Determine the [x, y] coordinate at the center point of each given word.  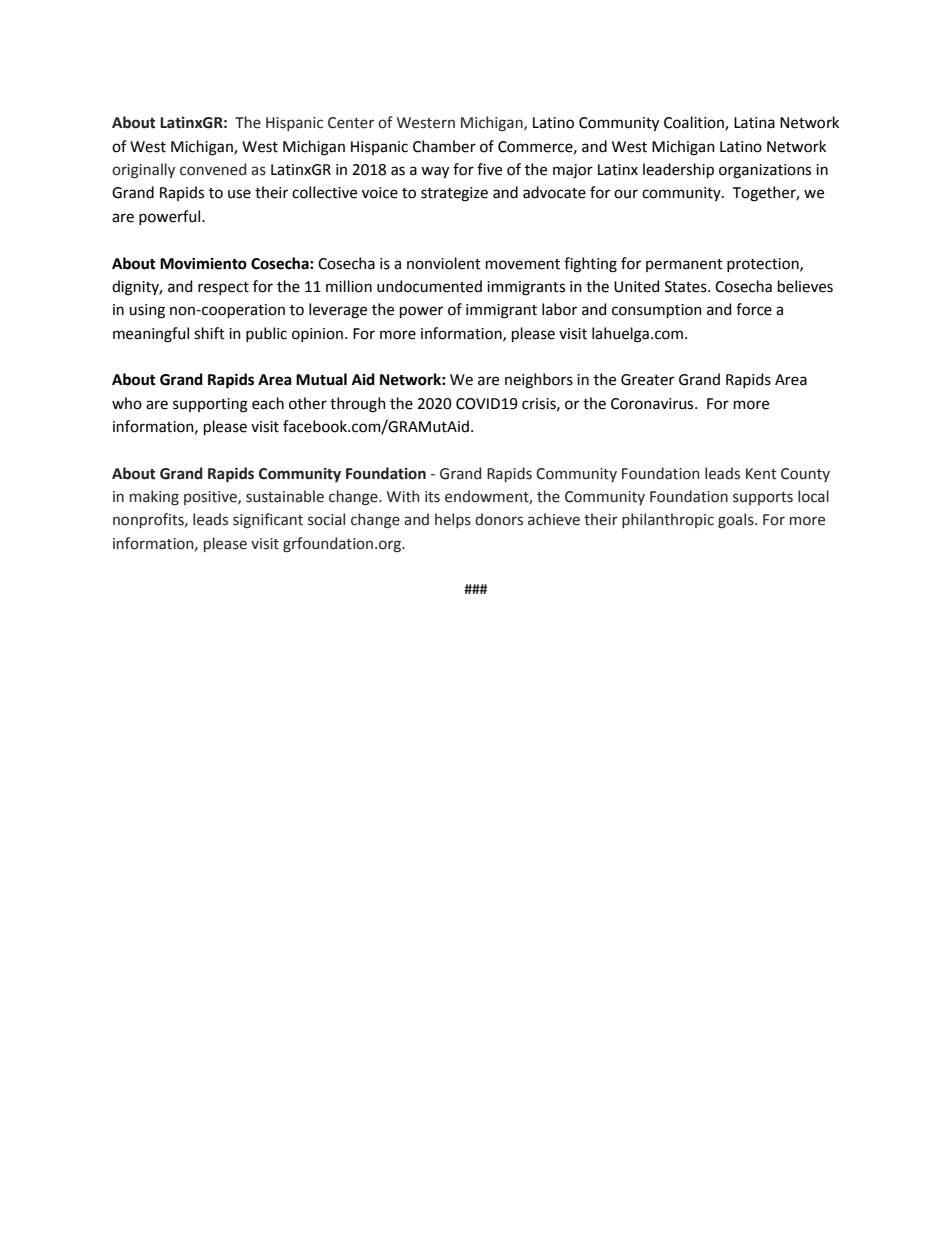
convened [213, 169]
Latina [754, 123]
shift [209, 333]
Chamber [444, 146]
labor [559, 309]
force [754, 309]
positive [211, 498]
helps [453, 520]
